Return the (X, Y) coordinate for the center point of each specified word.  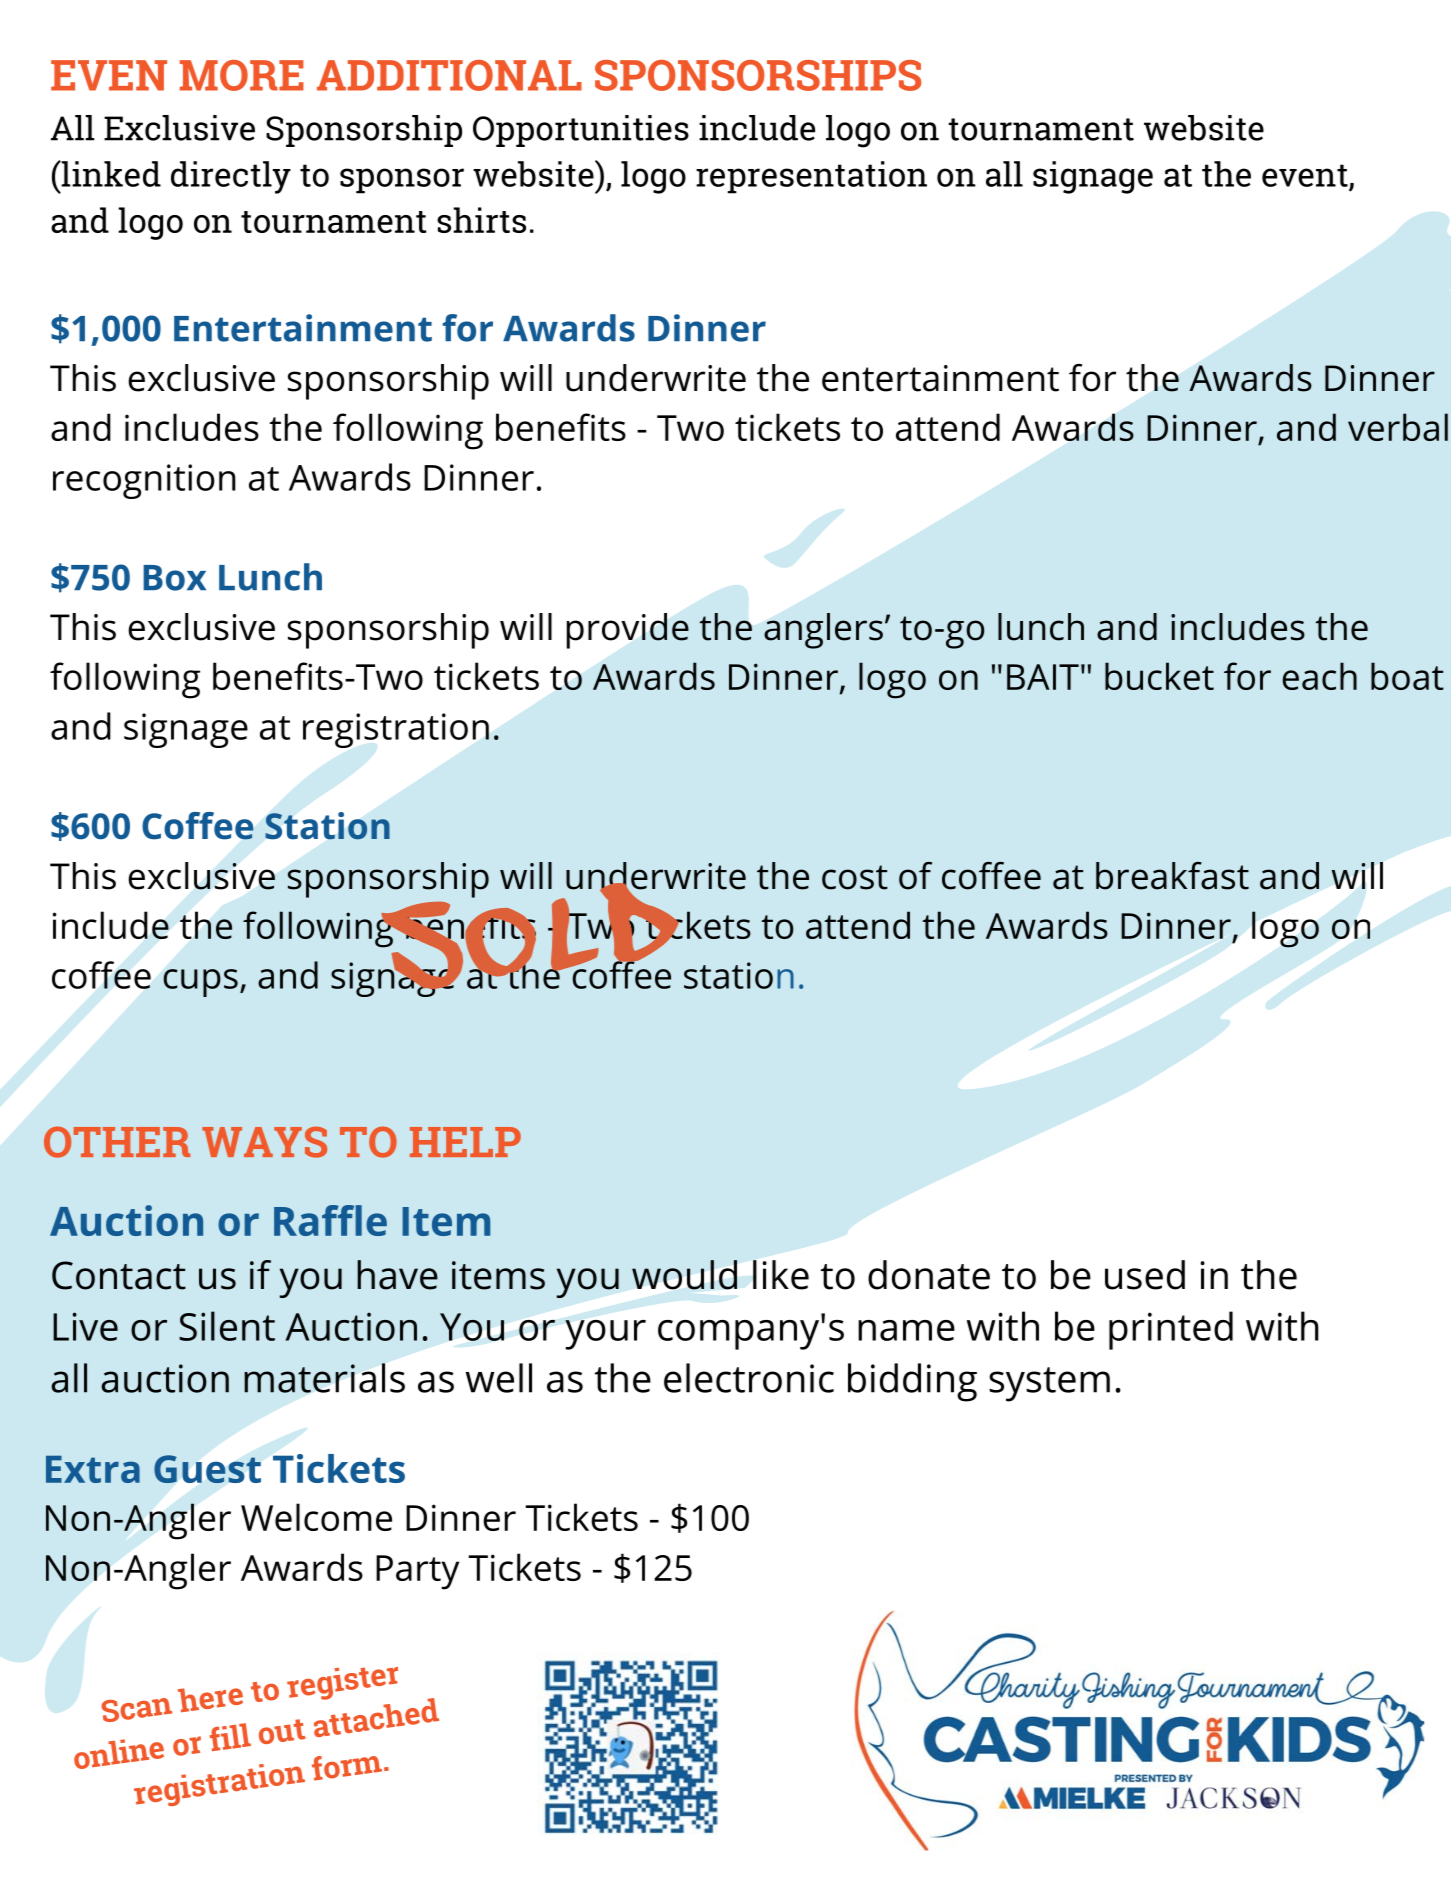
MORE (242, 75)
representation (811, 177)
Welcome (316, 1517)
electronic (749, 1378)
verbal (1398, 427)
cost (855, 877)
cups (200, 983)
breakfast (1172, 876)
